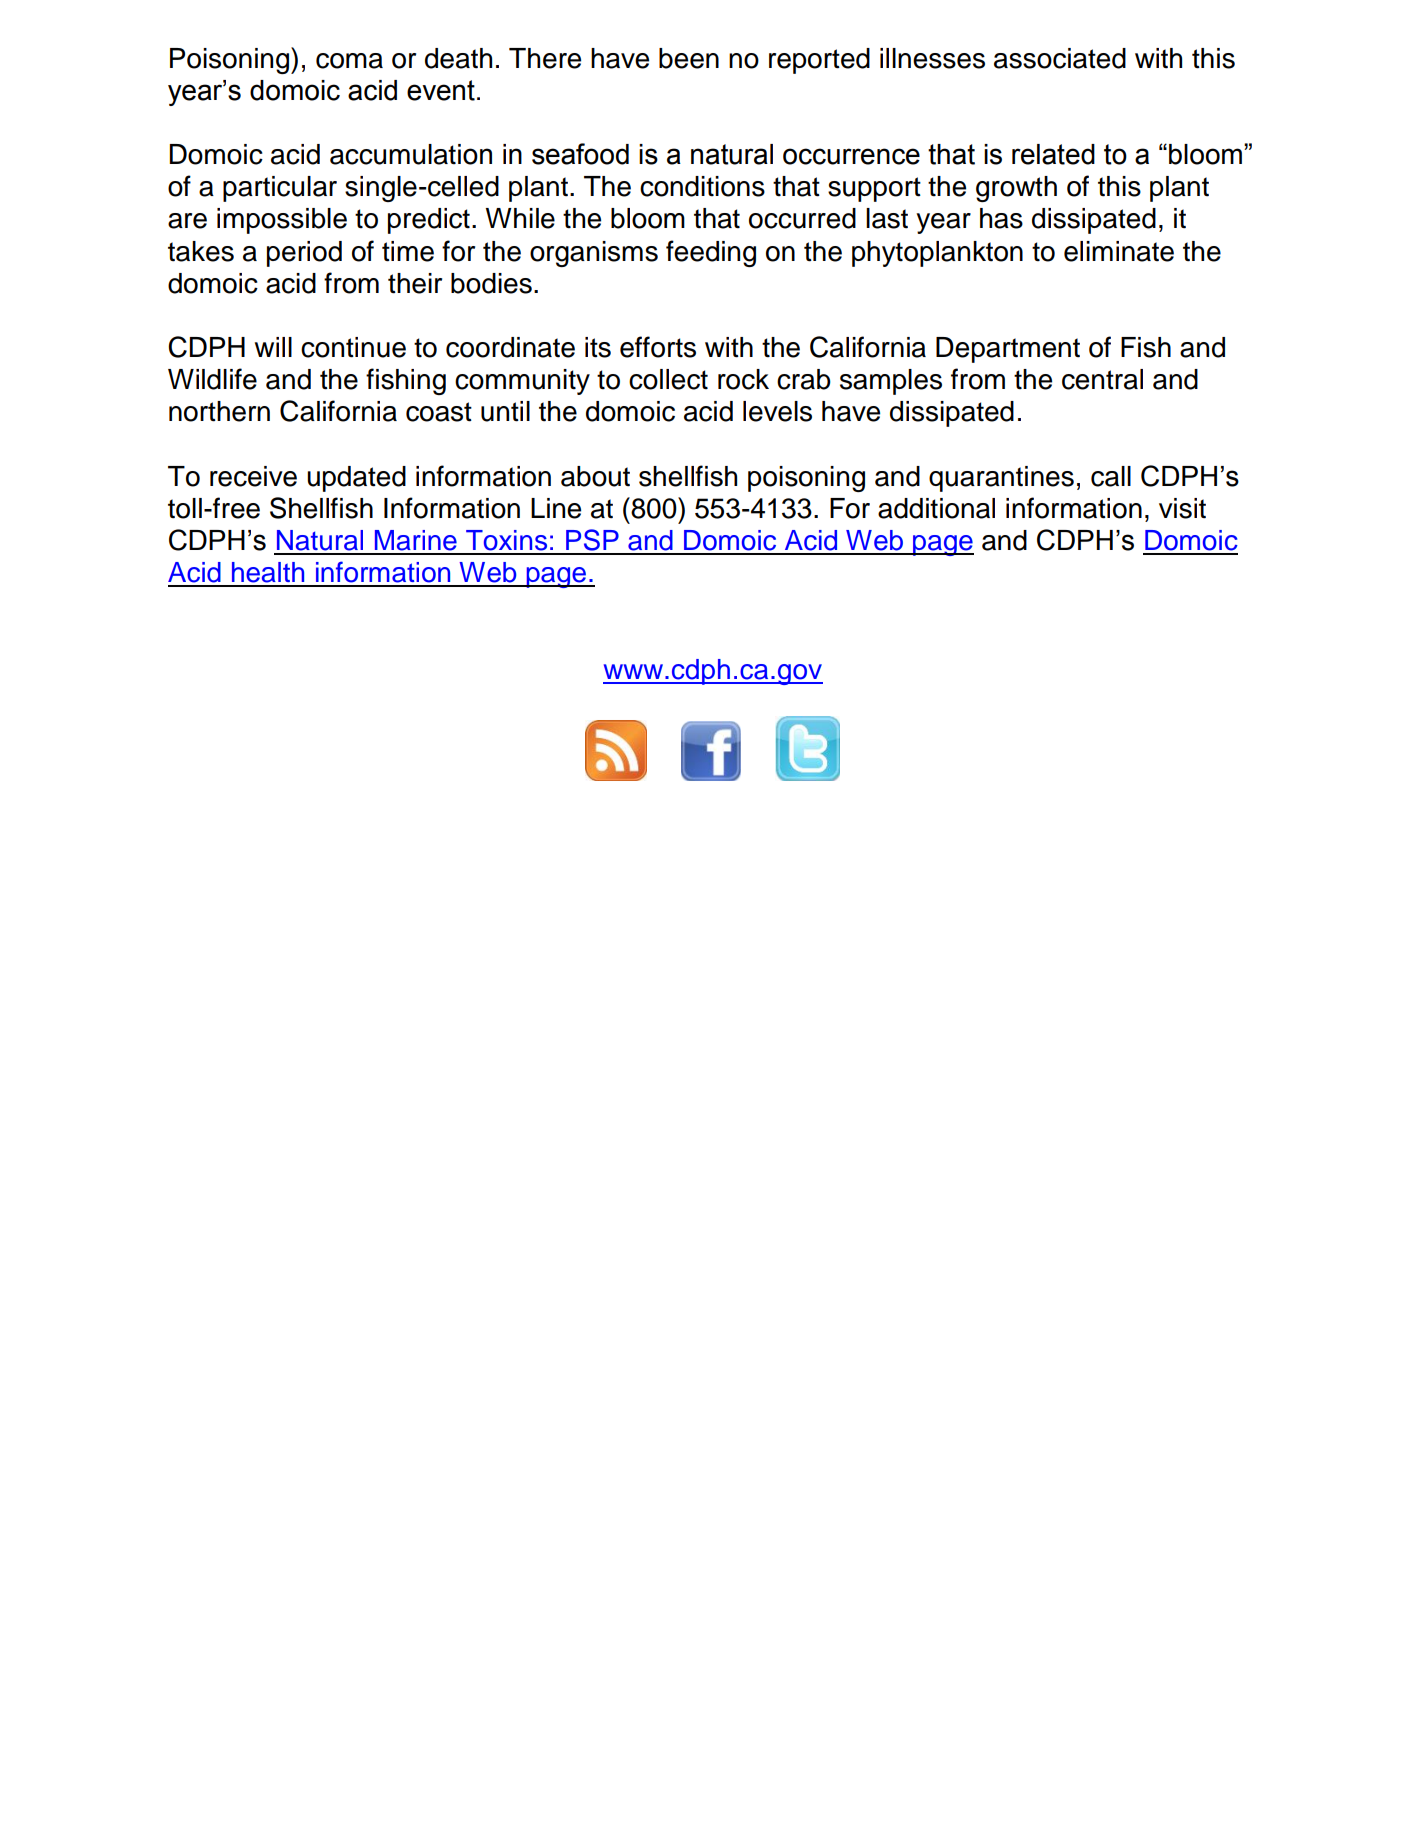  Describe the element at coordinates (1001, 218) in the screenshot. I see `has` at that location.
